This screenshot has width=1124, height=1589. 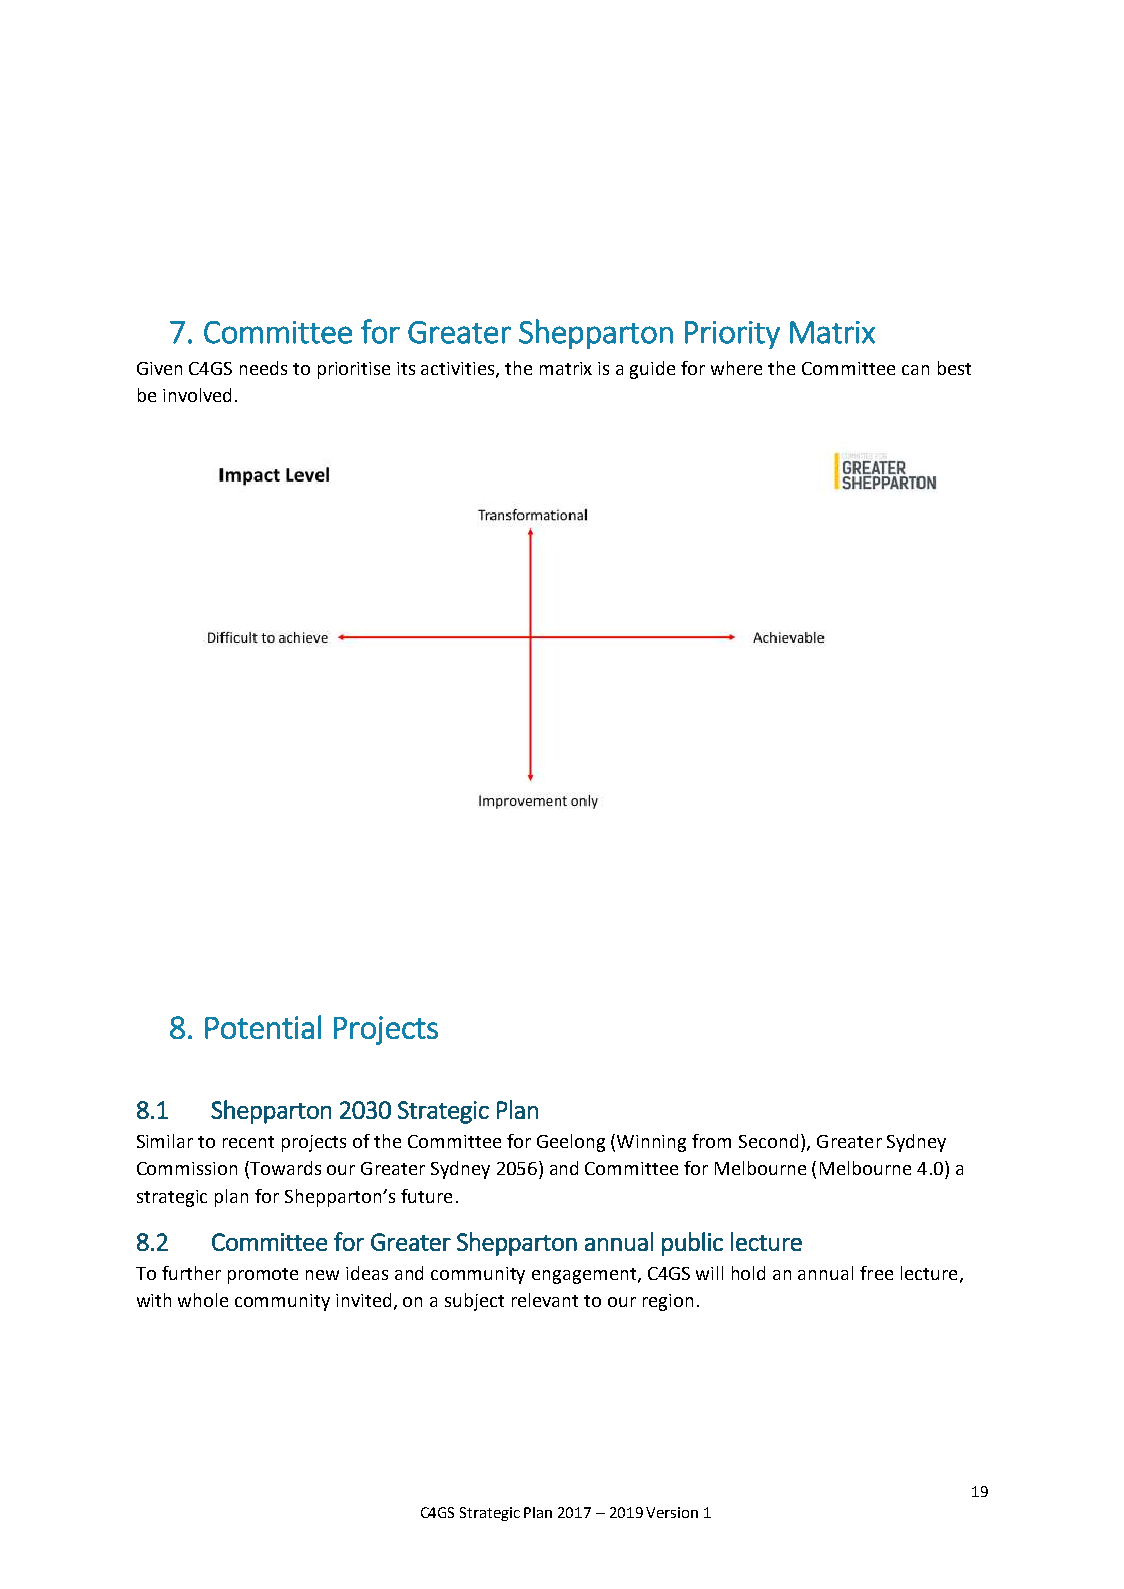 I want to click on guide, so click(x=652, y=370).
